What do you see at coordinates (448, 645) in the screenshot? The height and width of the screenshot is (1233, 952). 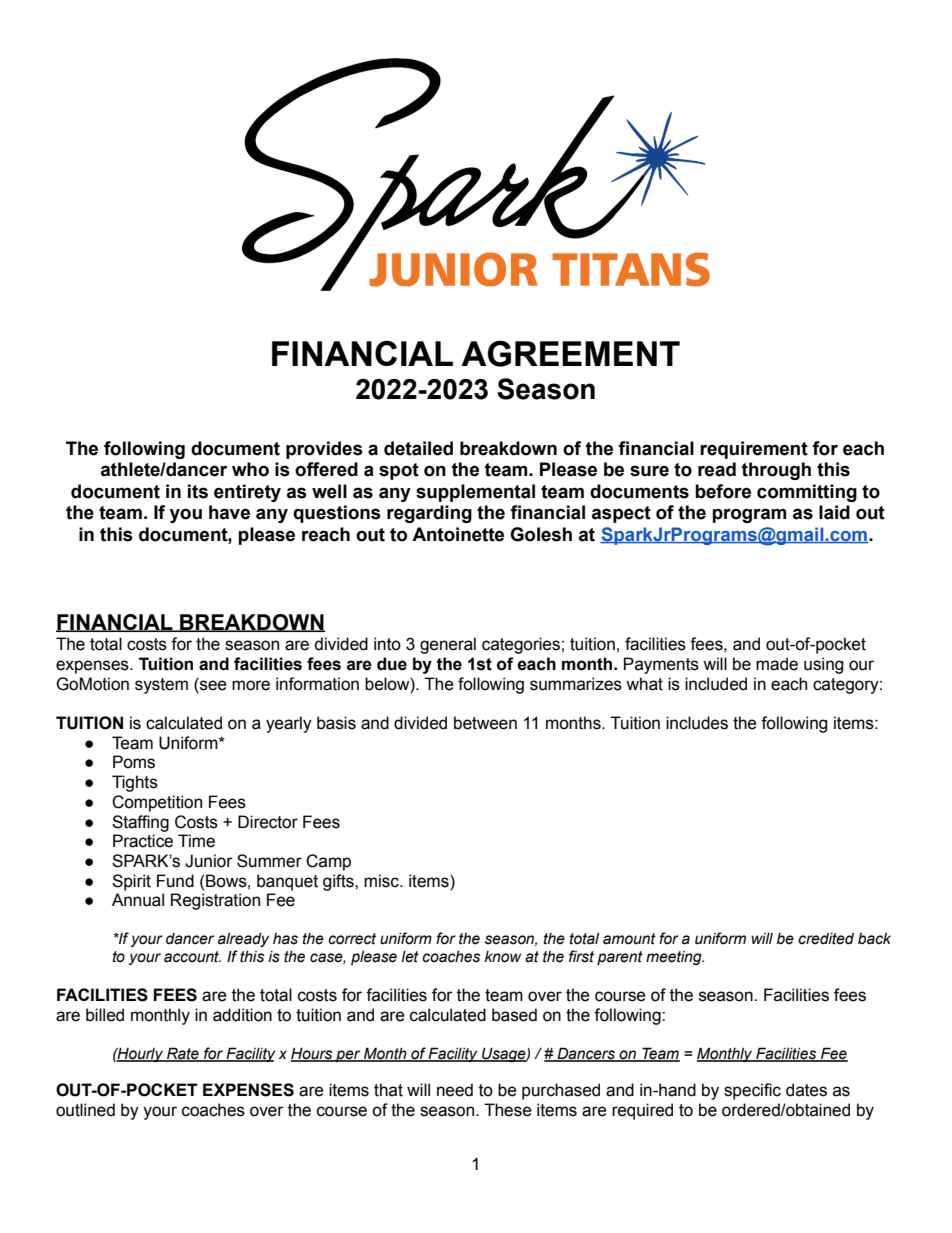 I see `general` at bounding box center [448, 645].
